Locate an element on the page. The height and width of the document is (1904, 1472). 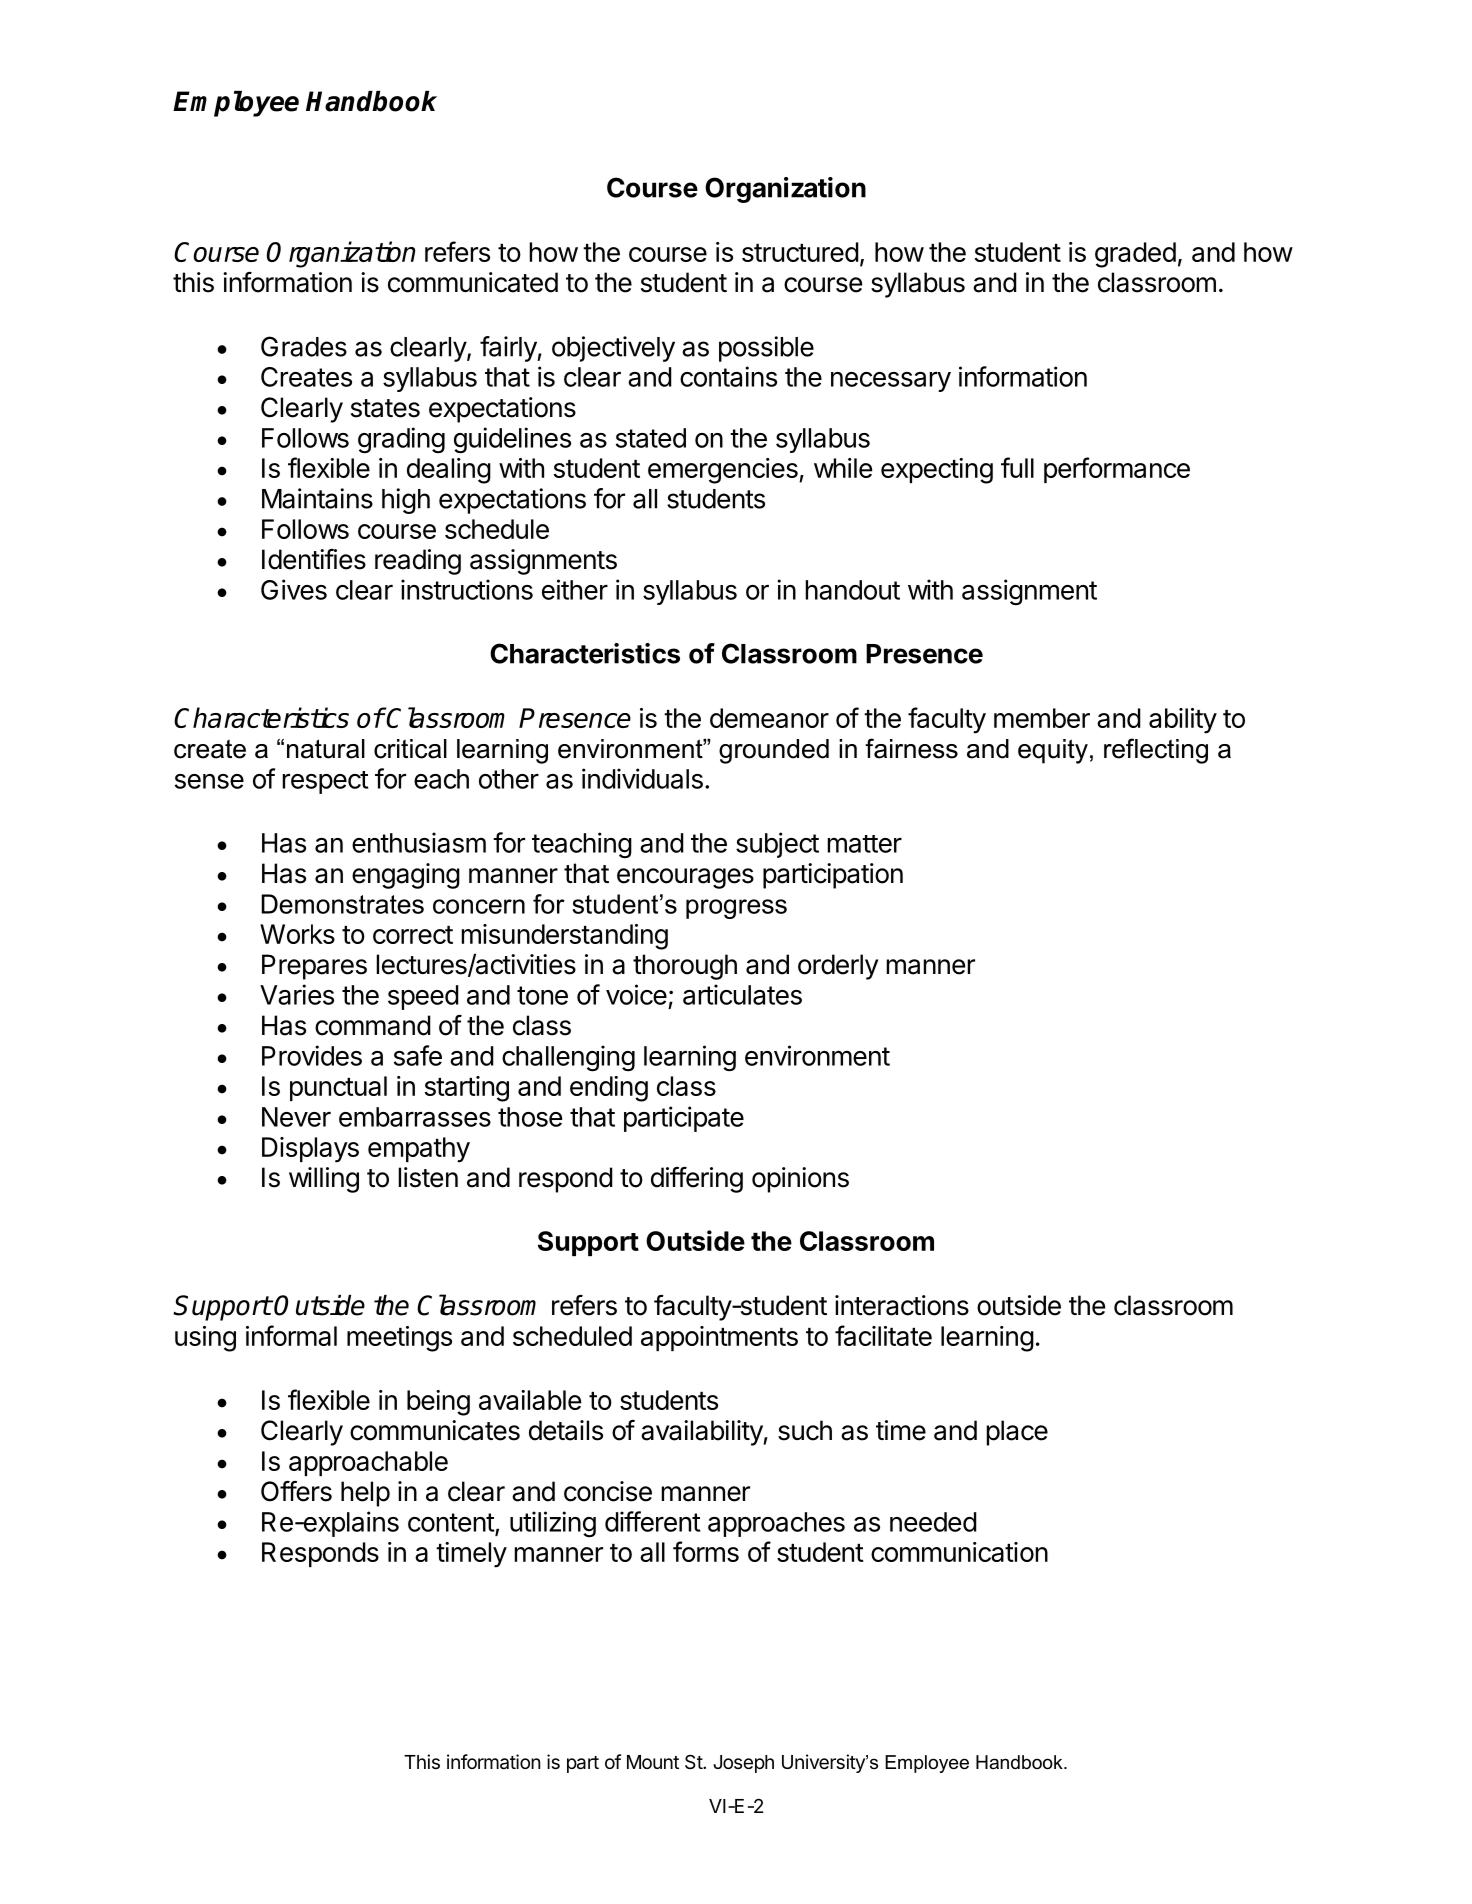
orderly is located at coordinates (838, 967).
